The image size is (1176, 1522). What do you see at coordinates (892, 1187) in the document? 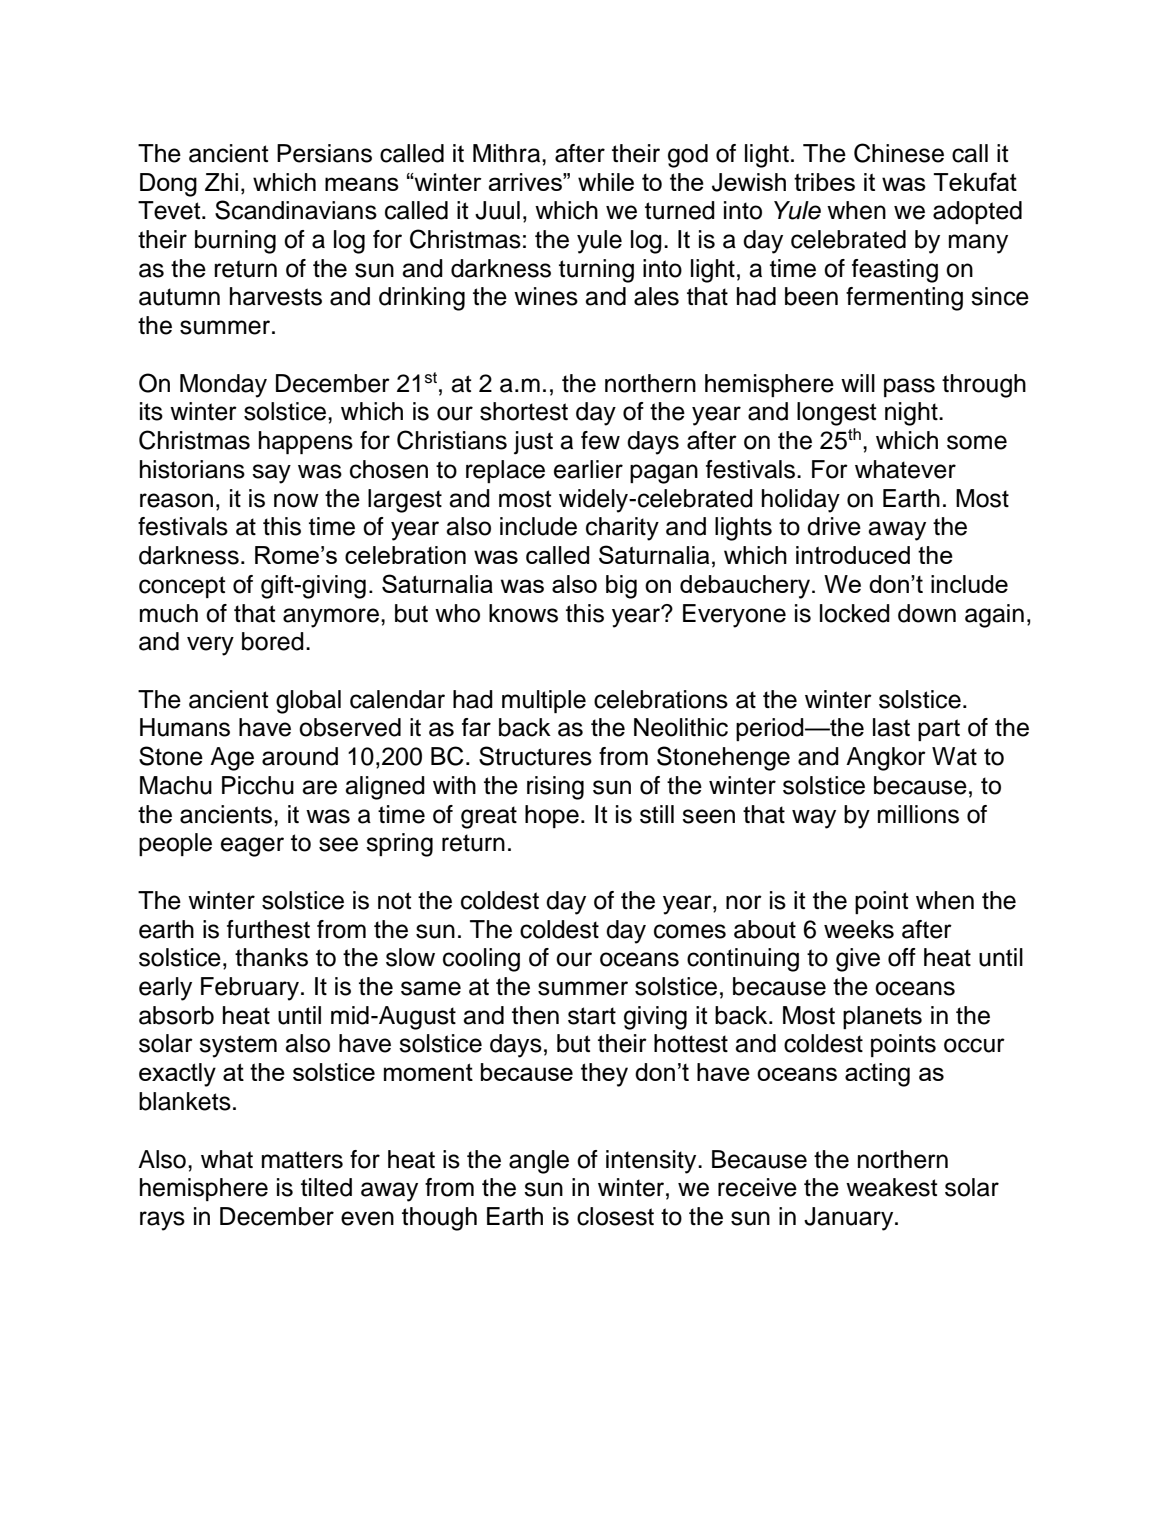
I see `weakest` at bounding box center [892, 1187].
